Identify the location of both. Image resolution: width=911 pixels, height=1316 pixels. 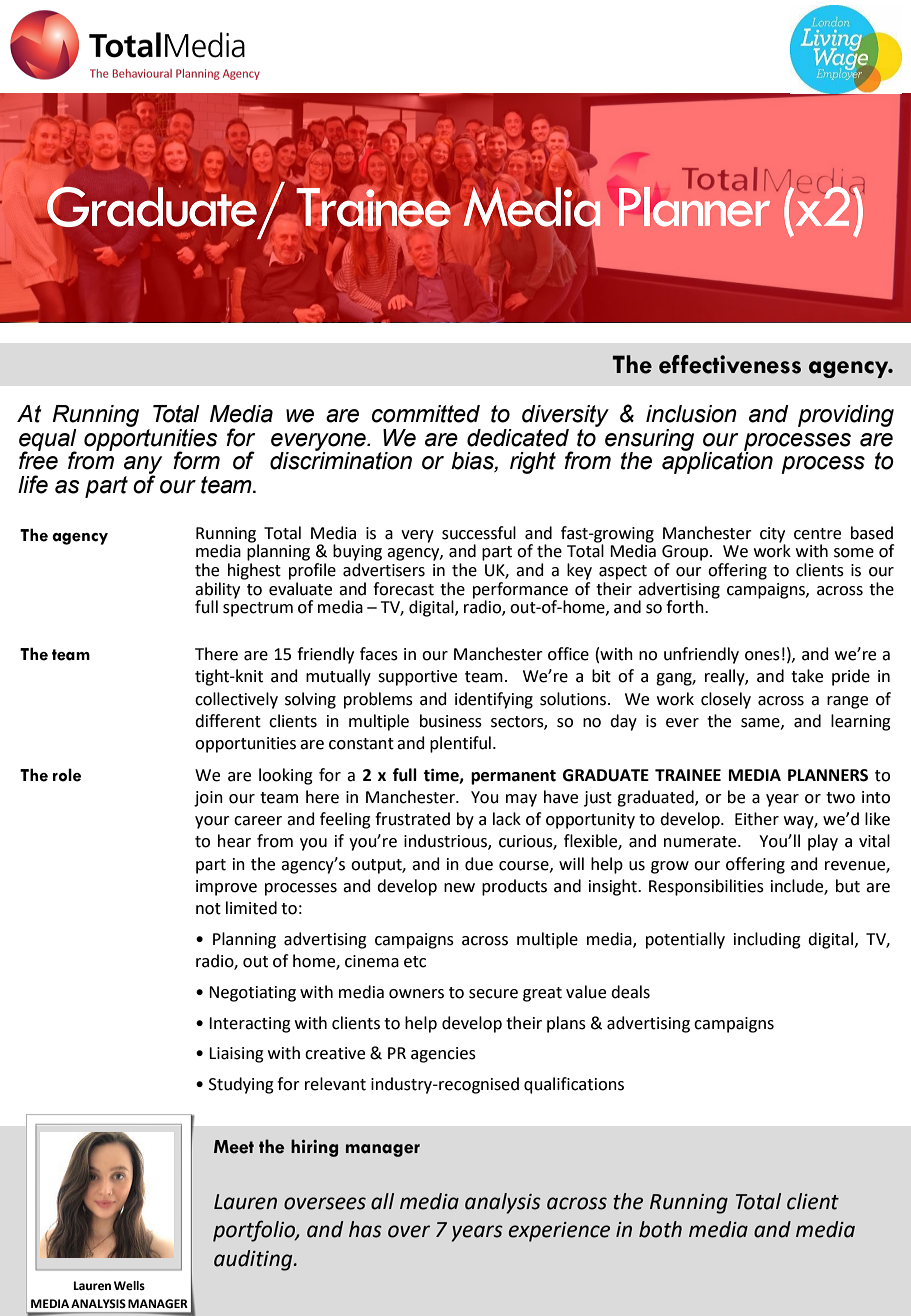
(660, 1229).
